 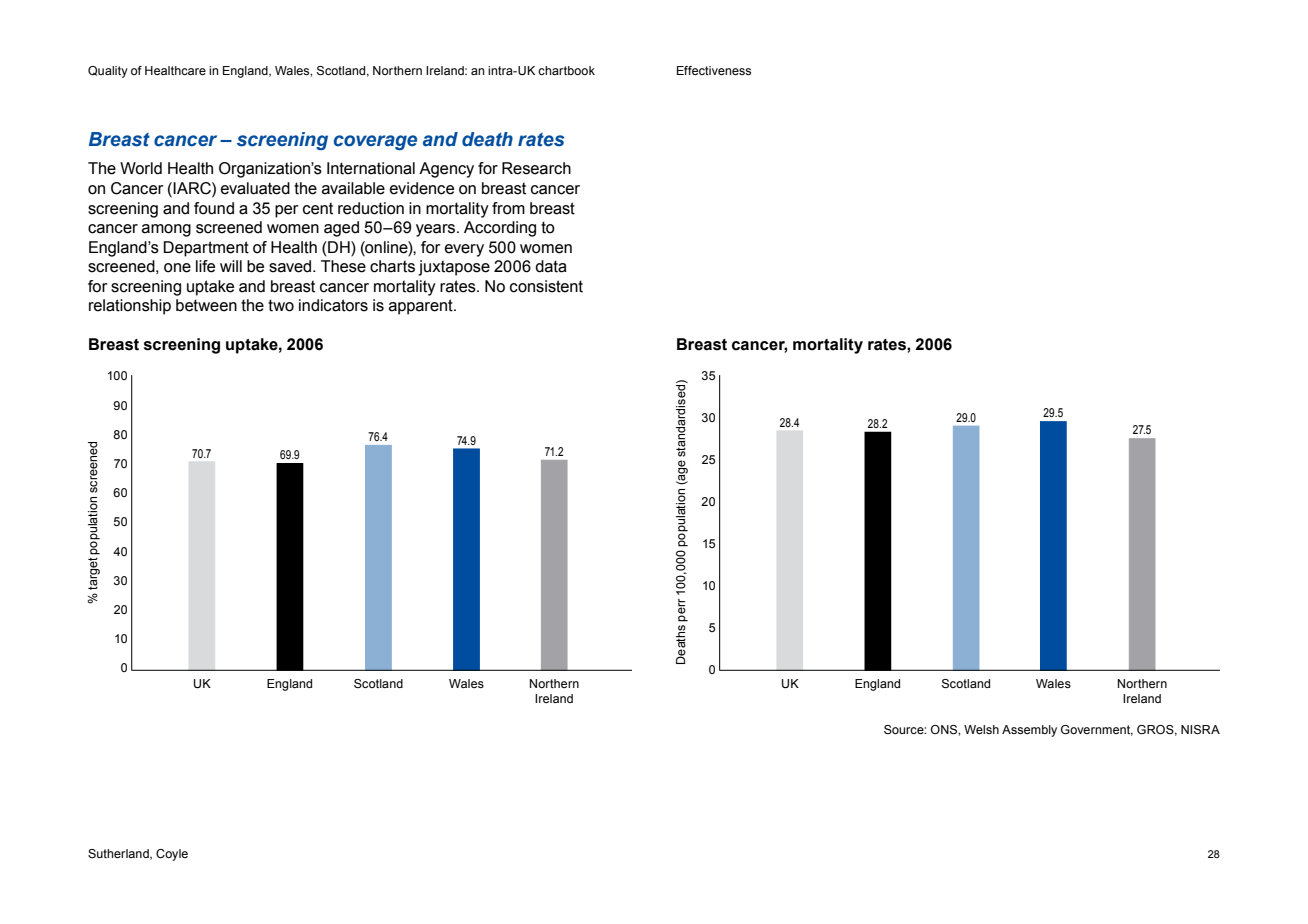 I want to click on chartbook, so click(x=566, y=70).
